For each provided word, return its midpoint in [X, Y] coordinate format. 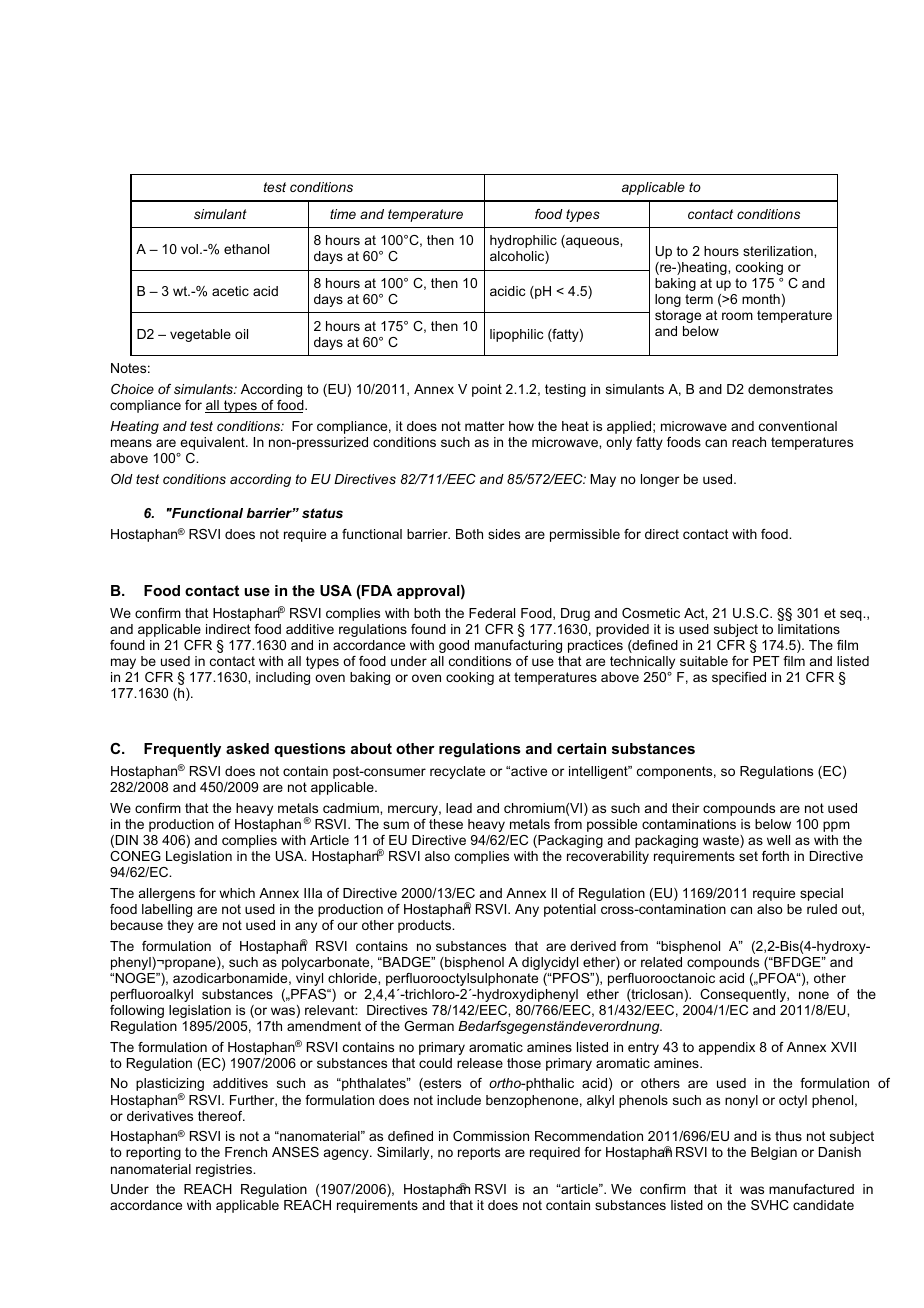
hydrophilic [523, 241]
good [454, 646]
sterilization [779, 251]
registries [225, 1170]
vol [191, 249]
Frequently [182, 750]
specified [739, 678]
